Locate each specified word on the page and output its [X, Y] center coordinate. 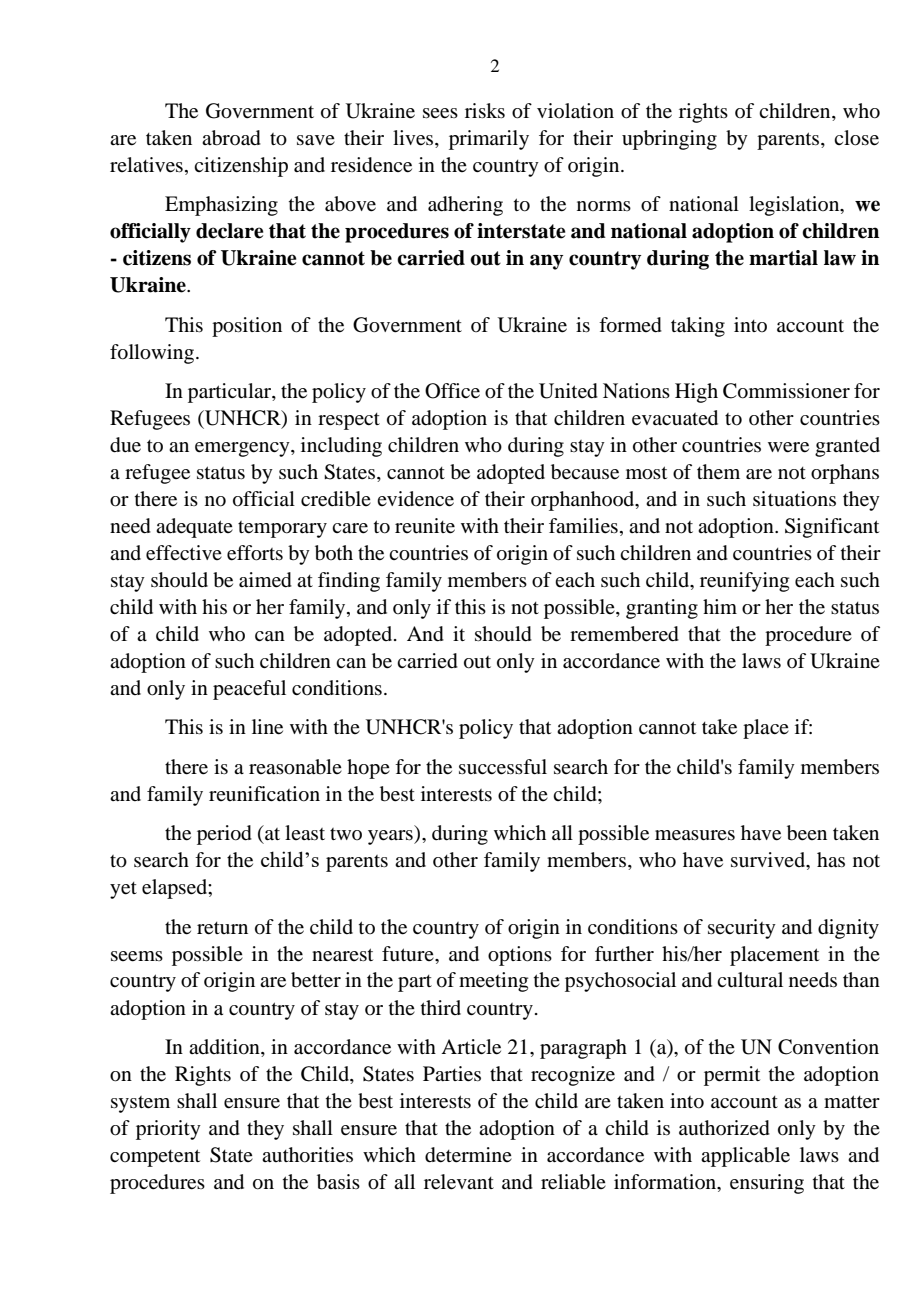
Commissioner [786, 391]
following [153, 354]
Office [452, 391]
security [742, 929]
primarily [489, 140]
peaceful [249, 690]
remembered [624, 634]
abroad [231, 138]
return [222, 928]
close [856, 138]
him [720, 606]
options [520, 956]
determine [468, 1155]
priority [168, 1130]
